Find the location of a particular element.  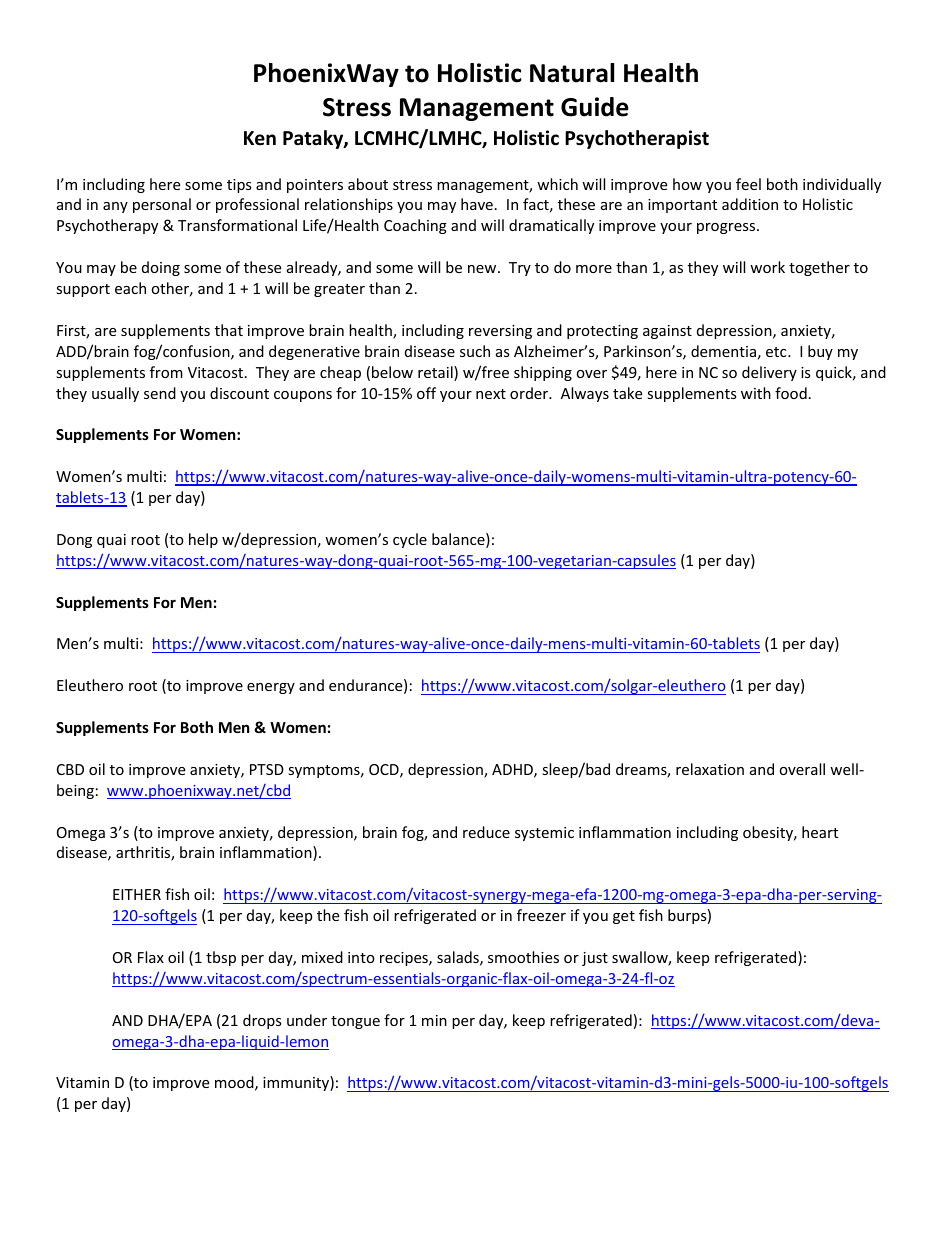

next is located at coordinates (491, 394).
